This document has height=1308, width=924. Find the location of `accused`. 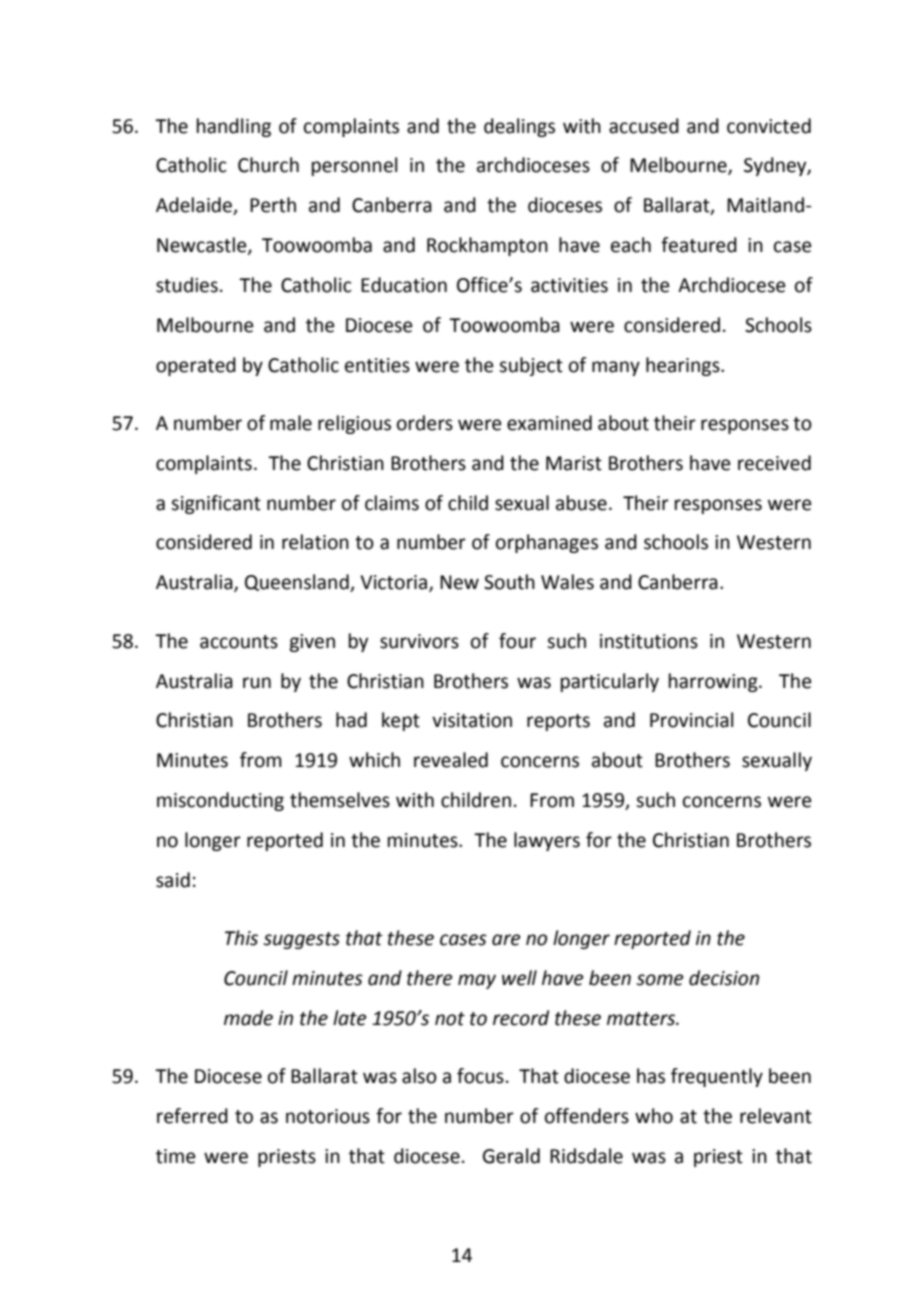

accused is located at coordinates (644, 126).
